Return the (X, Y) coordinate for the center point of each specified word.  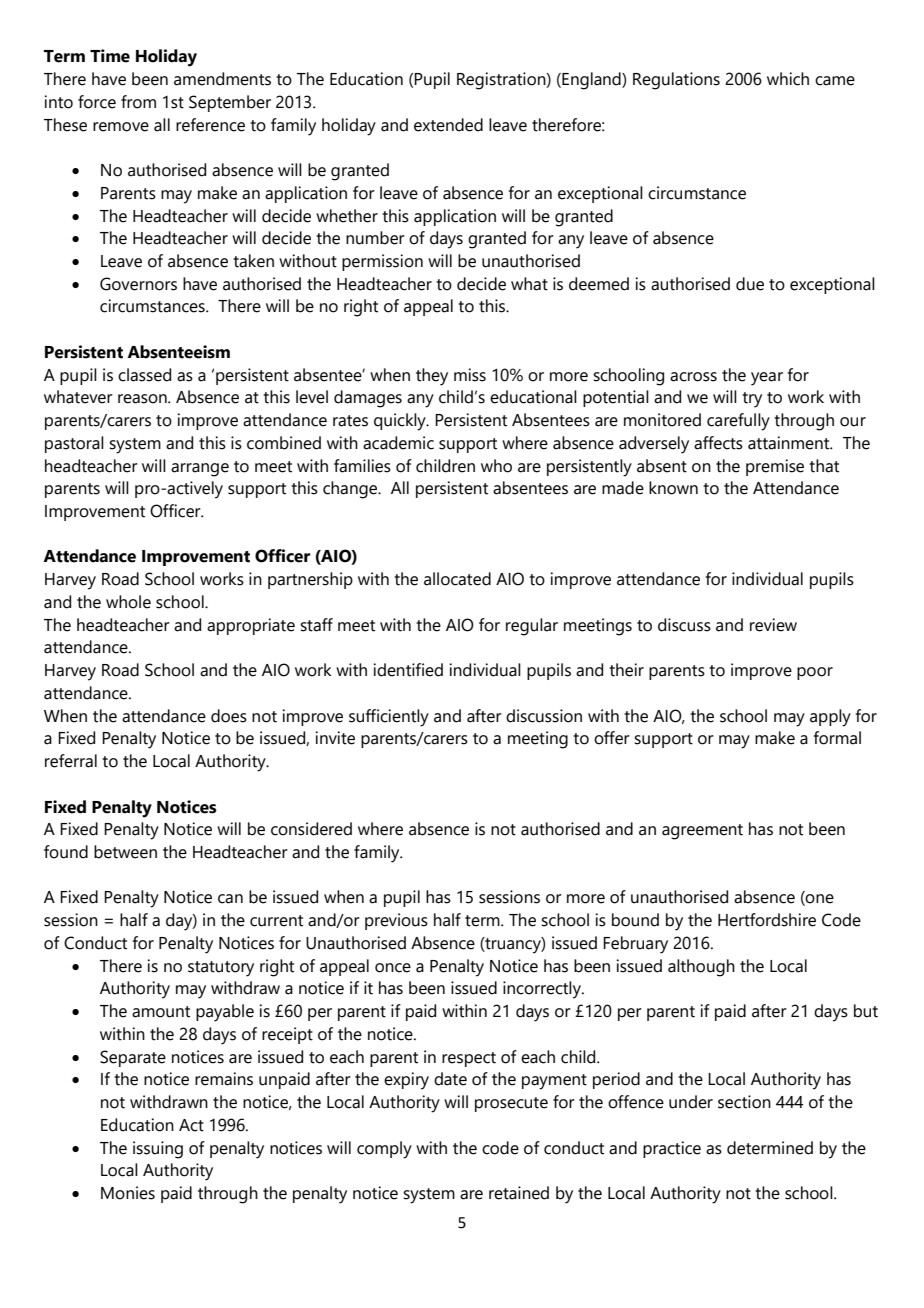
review (773, 625)
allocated (457, 579)
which (788, 79)
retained (519, 1193)
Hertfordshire (767, 920)
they (432, 377)
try (752, 400)
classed (144, 375)
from (138, 102)
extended (448, 125)
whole (128, 602)
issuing (158, 1150)
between (125, 852)
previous (396, 921)
